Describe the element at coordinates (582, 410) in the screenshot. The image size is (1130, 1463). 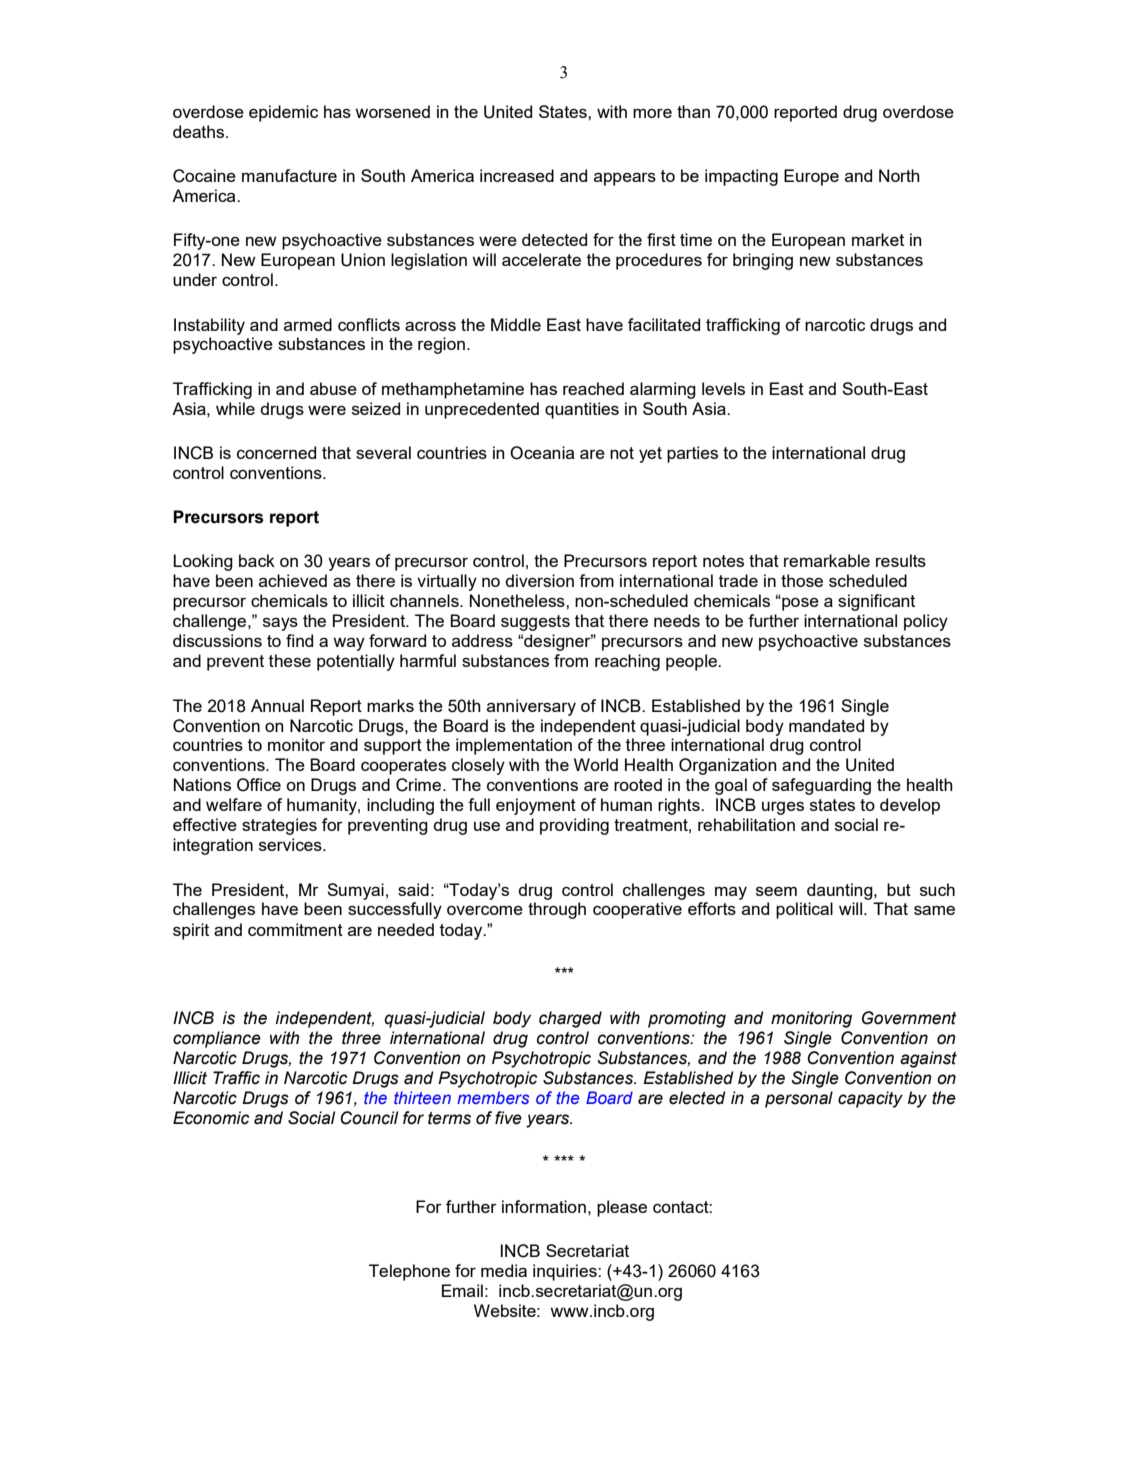
I see `quantities` at that location.
